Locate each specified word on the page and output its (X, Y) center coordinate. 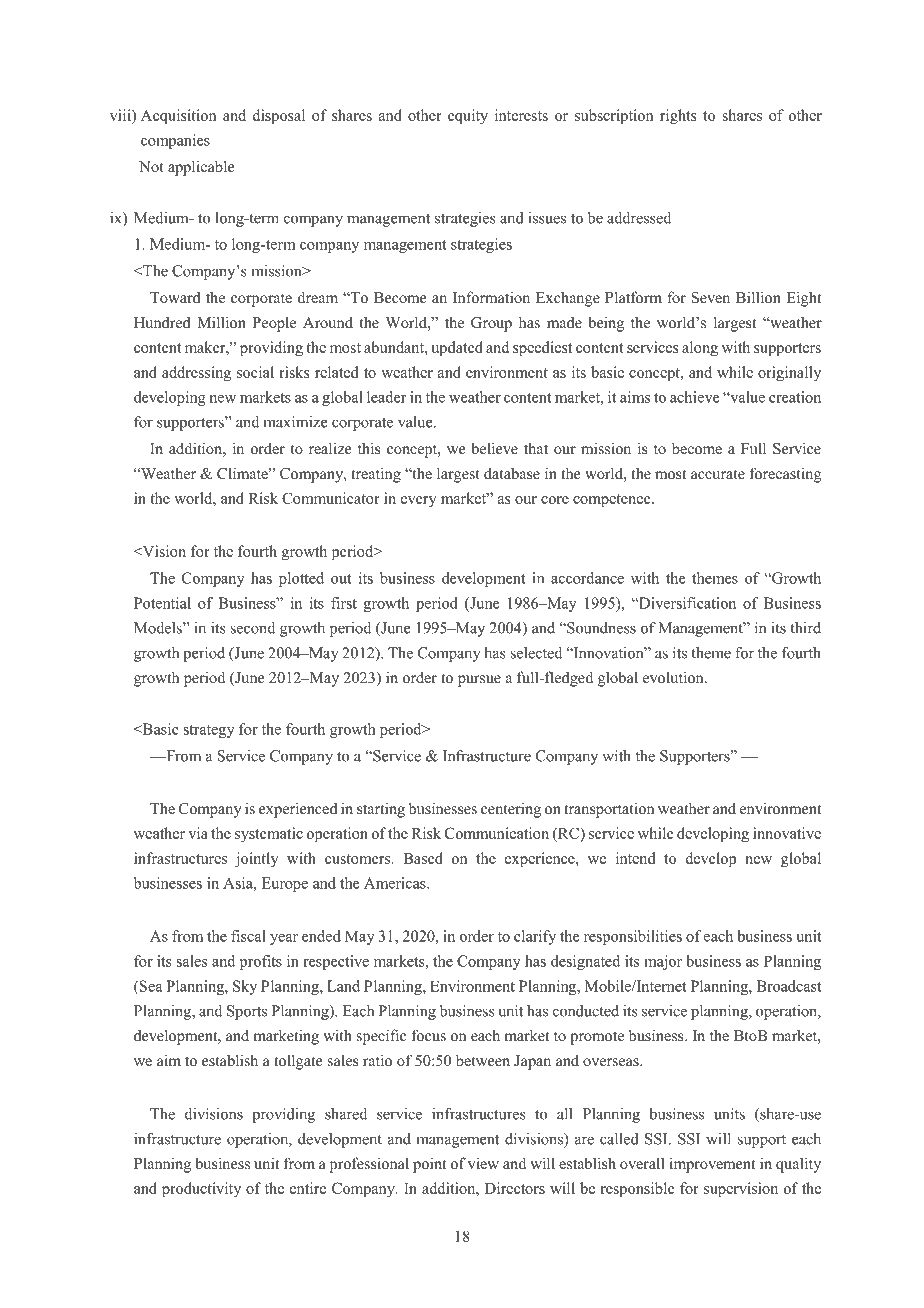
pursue (479, 681)
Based (423, 858)
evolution (674, 677)
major (663, 962)
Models (159, 628)
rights (678, 117)
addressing (196, 374)
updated (457, 349)
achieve (695, 397)
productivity (201, 1190)
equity (468, 117)
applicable (201, 168)
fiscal (248, 936)
